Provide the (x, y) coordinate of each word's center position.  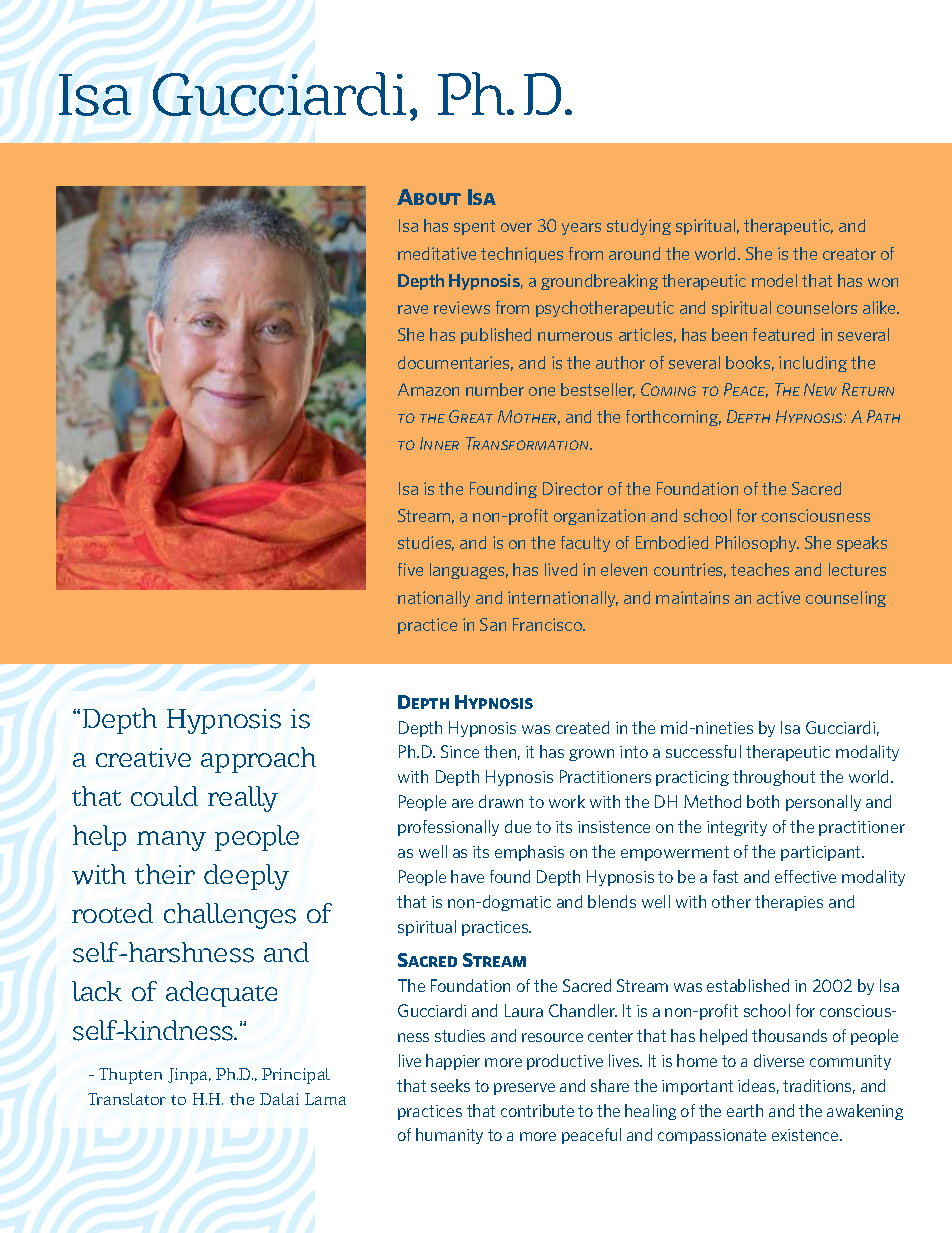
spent (474, 227)
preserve (524, 1089)
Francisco (549, 624)
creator (849, 254)
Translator (127, 1099)
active (778, 597)
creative (143, 757)
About (429, 197)
